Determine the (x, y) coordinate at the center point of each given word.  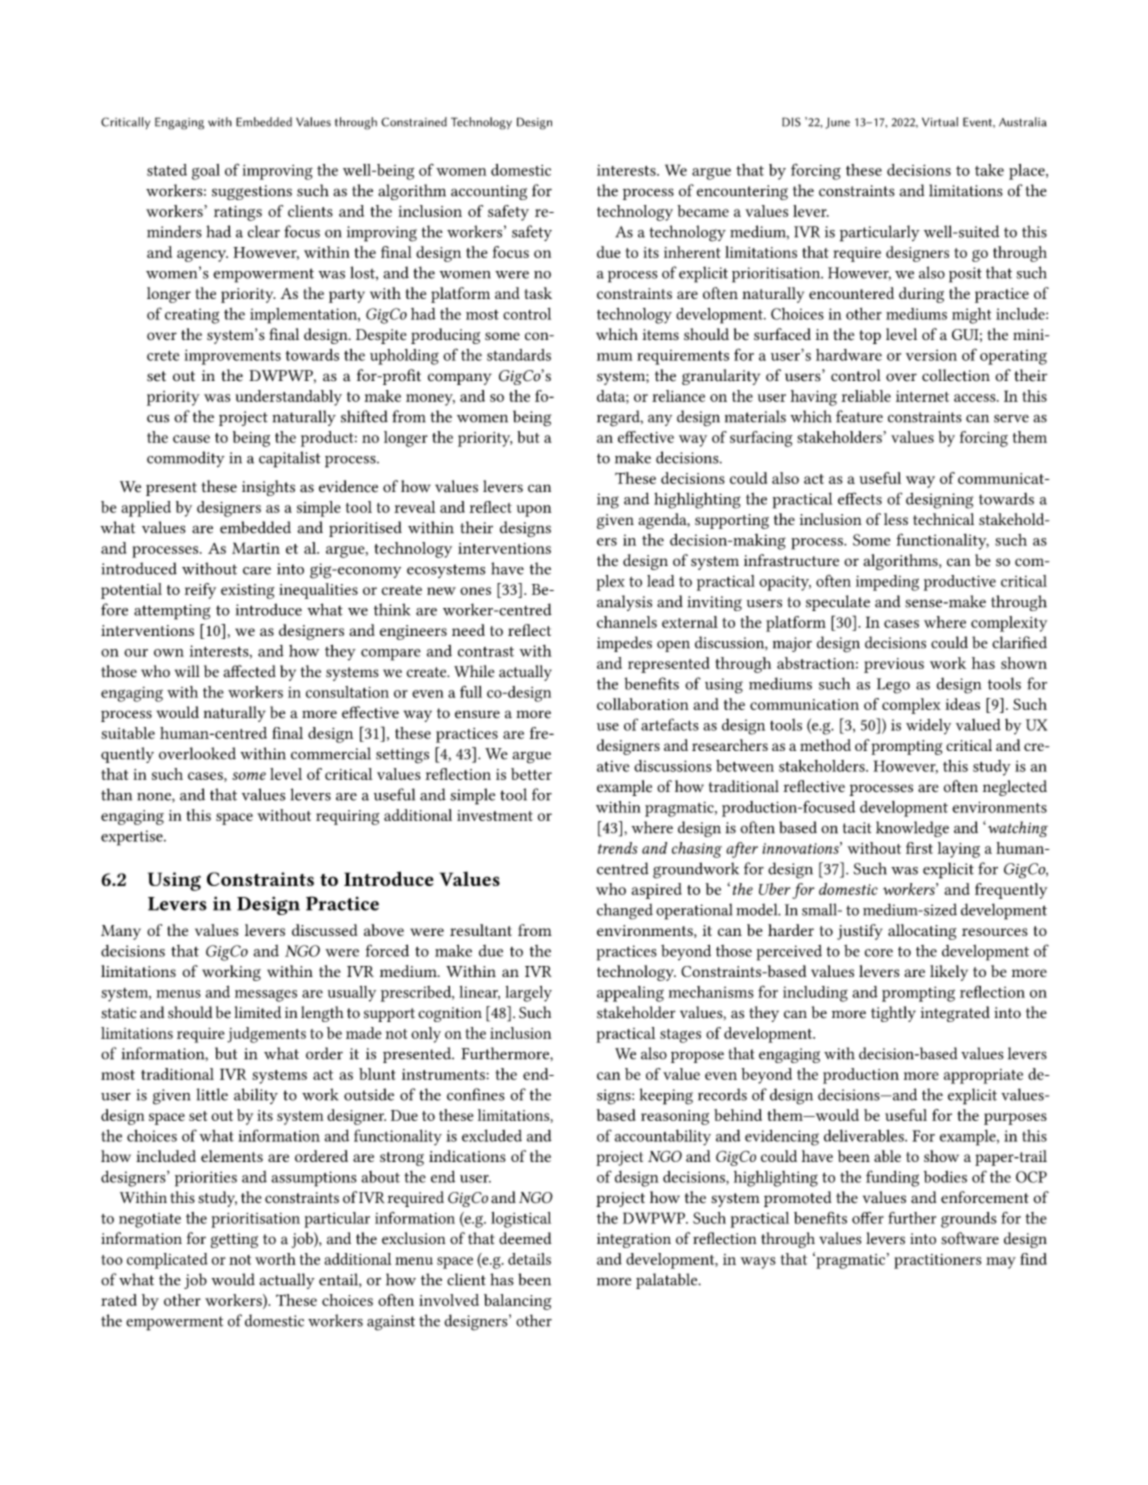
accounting (489, 192)
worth (275, 1259)
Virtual (940, 122)
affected (249, 671)
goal (206, 172)
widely (928, 726)
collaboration (643, 704)
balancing (517, 1302)
